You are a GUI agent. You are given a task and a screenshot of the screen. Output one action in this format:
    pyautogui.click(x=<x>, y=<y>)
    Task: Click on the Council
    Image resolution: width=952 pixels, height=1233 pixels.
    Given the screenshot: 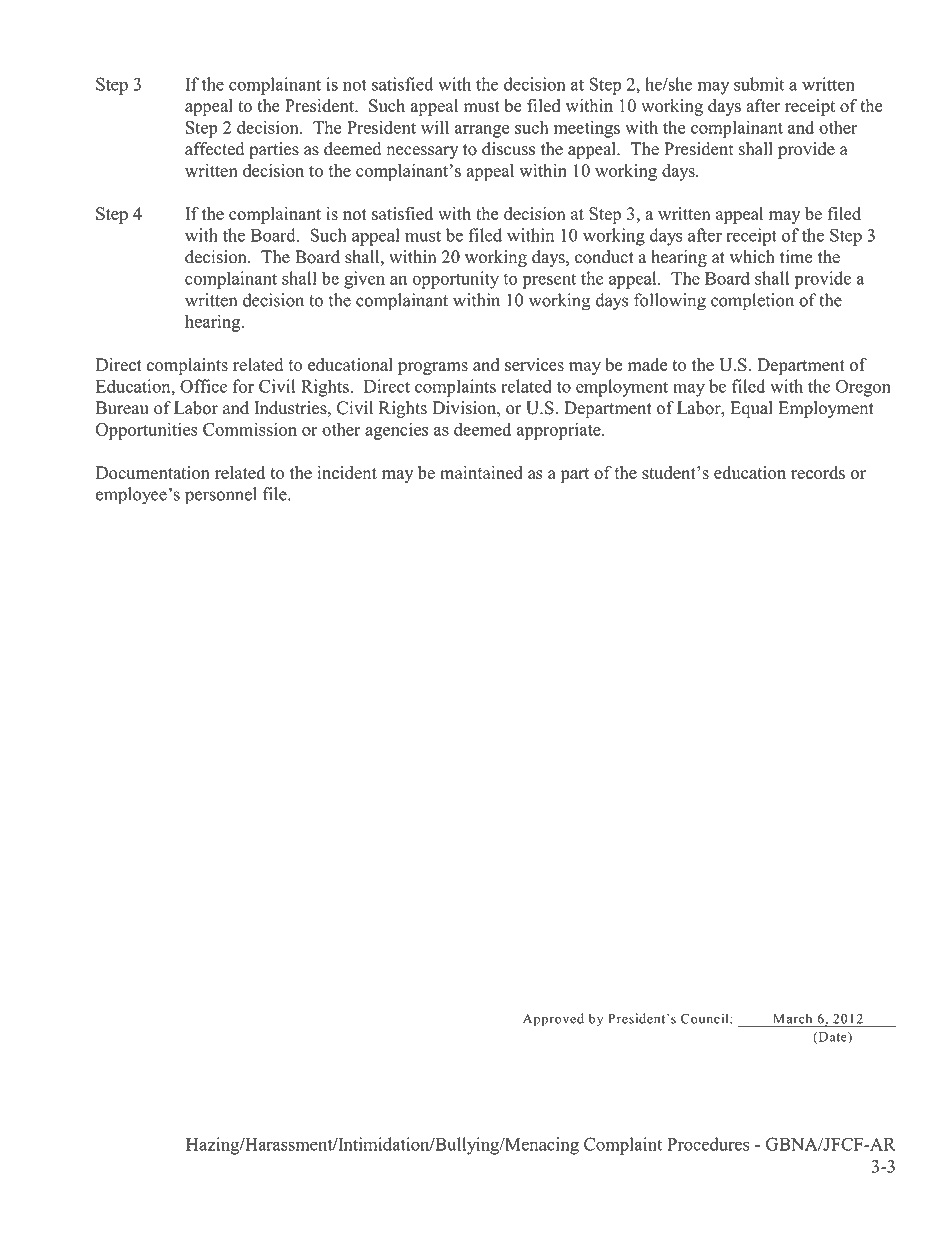 What is the action you would take?
    pyautogui.click(x=706, y=1018)
